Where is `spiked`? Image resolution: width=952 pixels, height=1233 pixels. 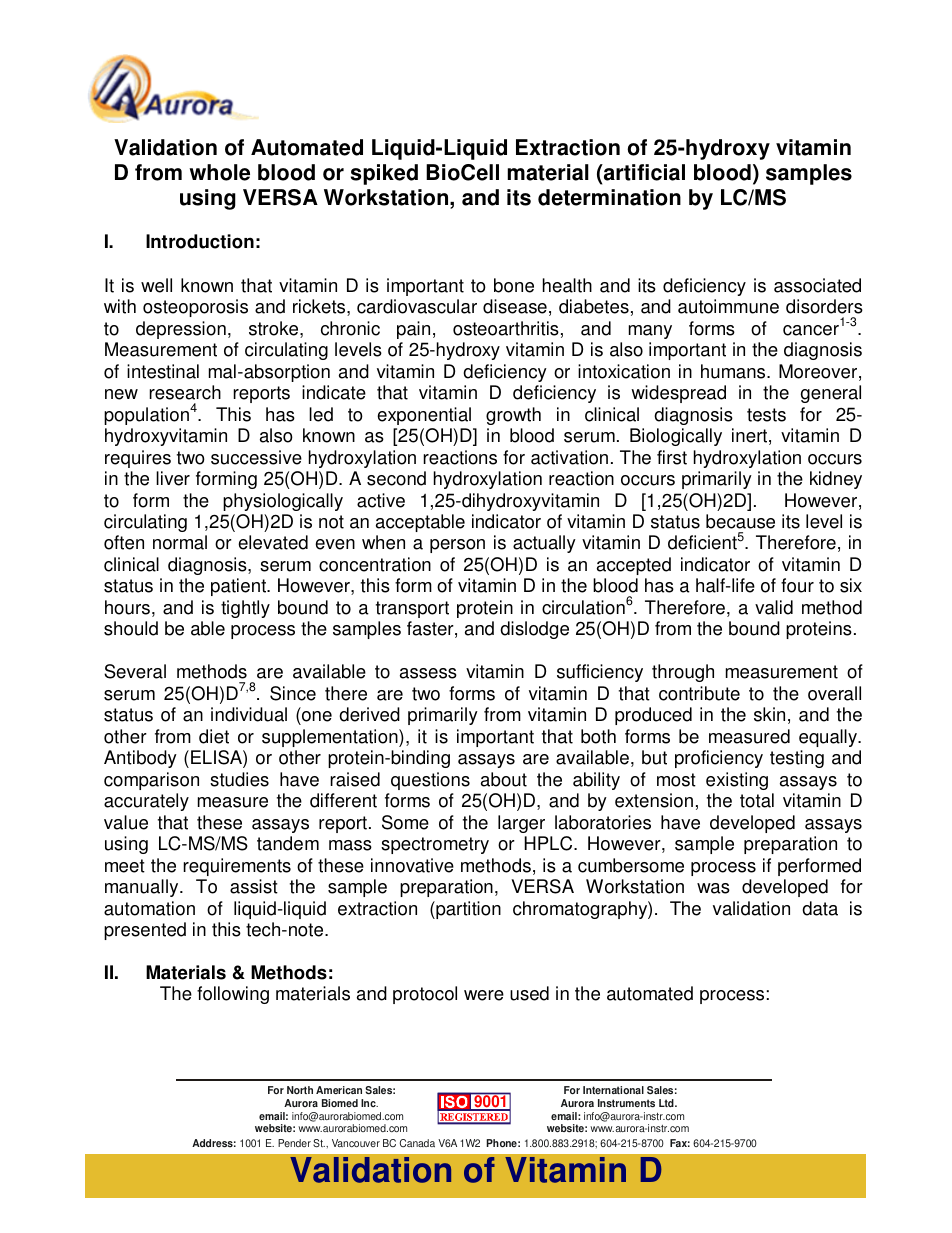
spiked is located at coordinates (384, 174).
